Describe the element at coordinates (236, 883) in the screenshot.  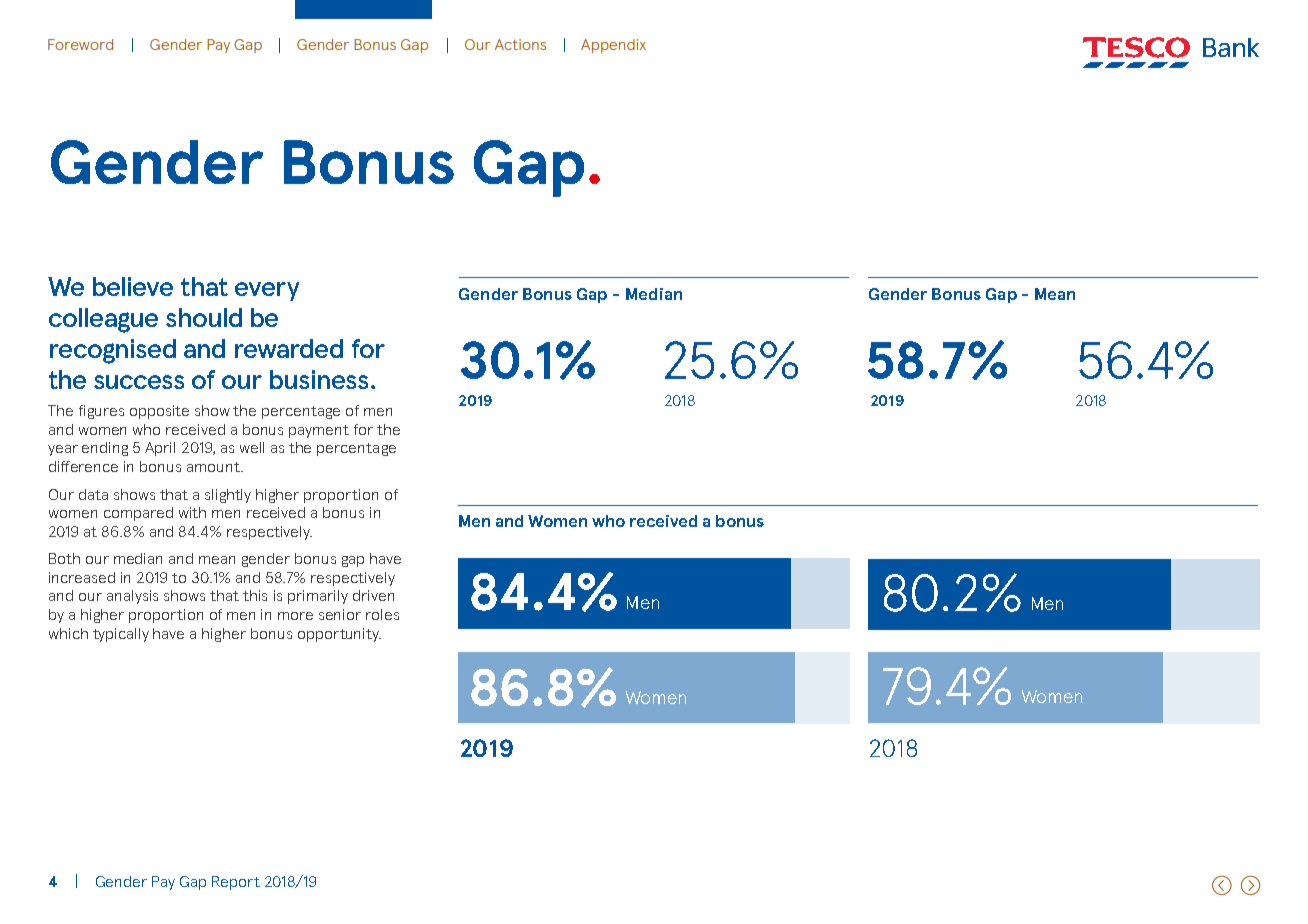
I see `Report` at that location.
